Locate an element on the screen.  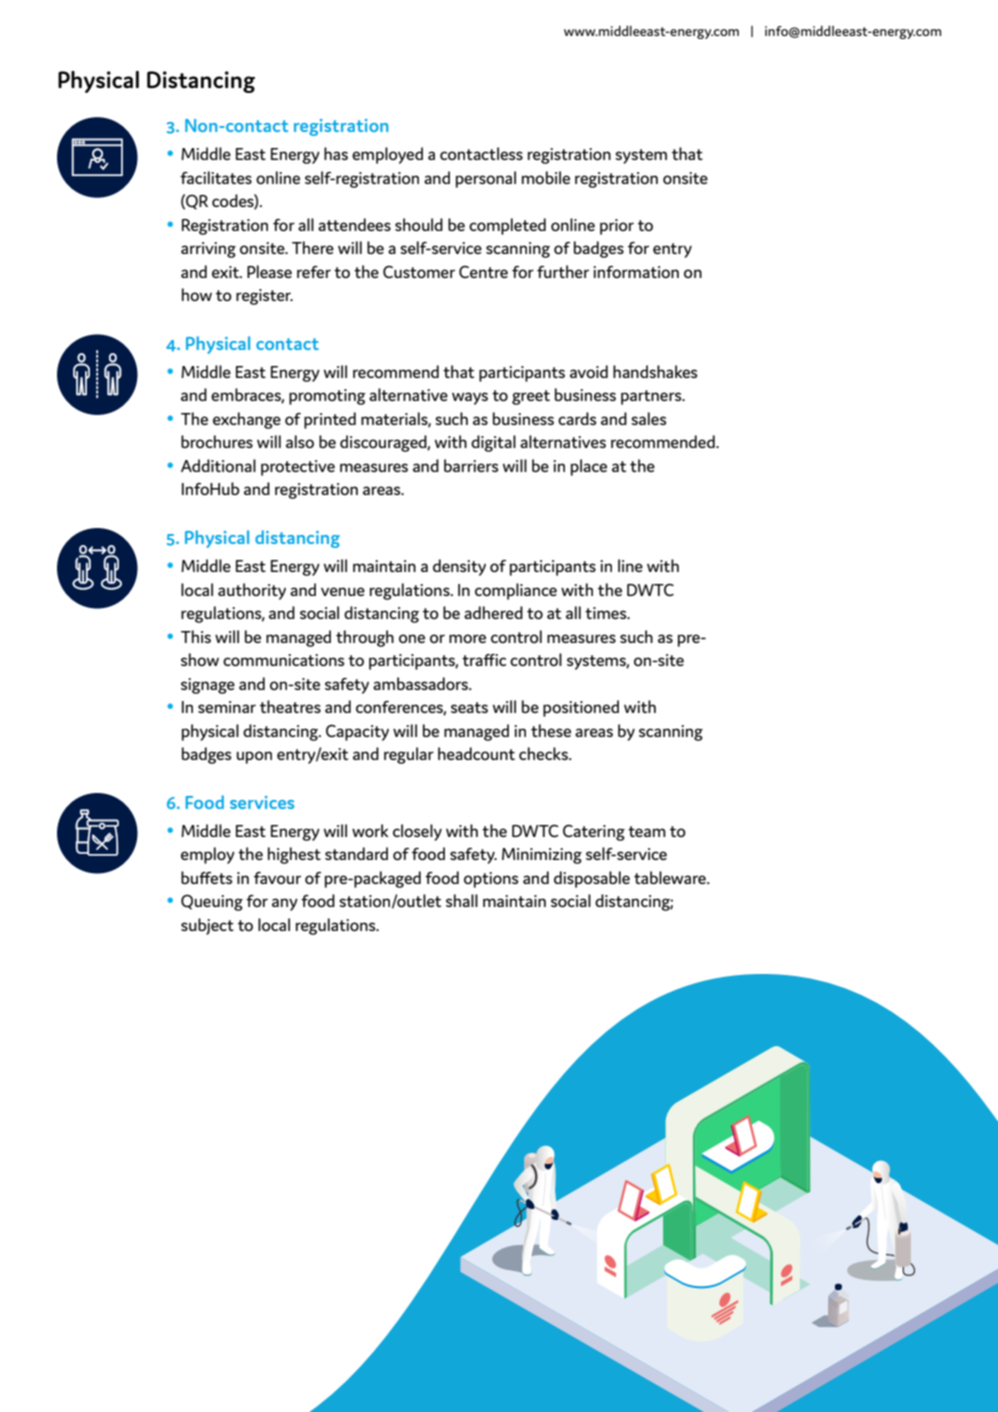
positioned is located at coordinates (581, 708).
